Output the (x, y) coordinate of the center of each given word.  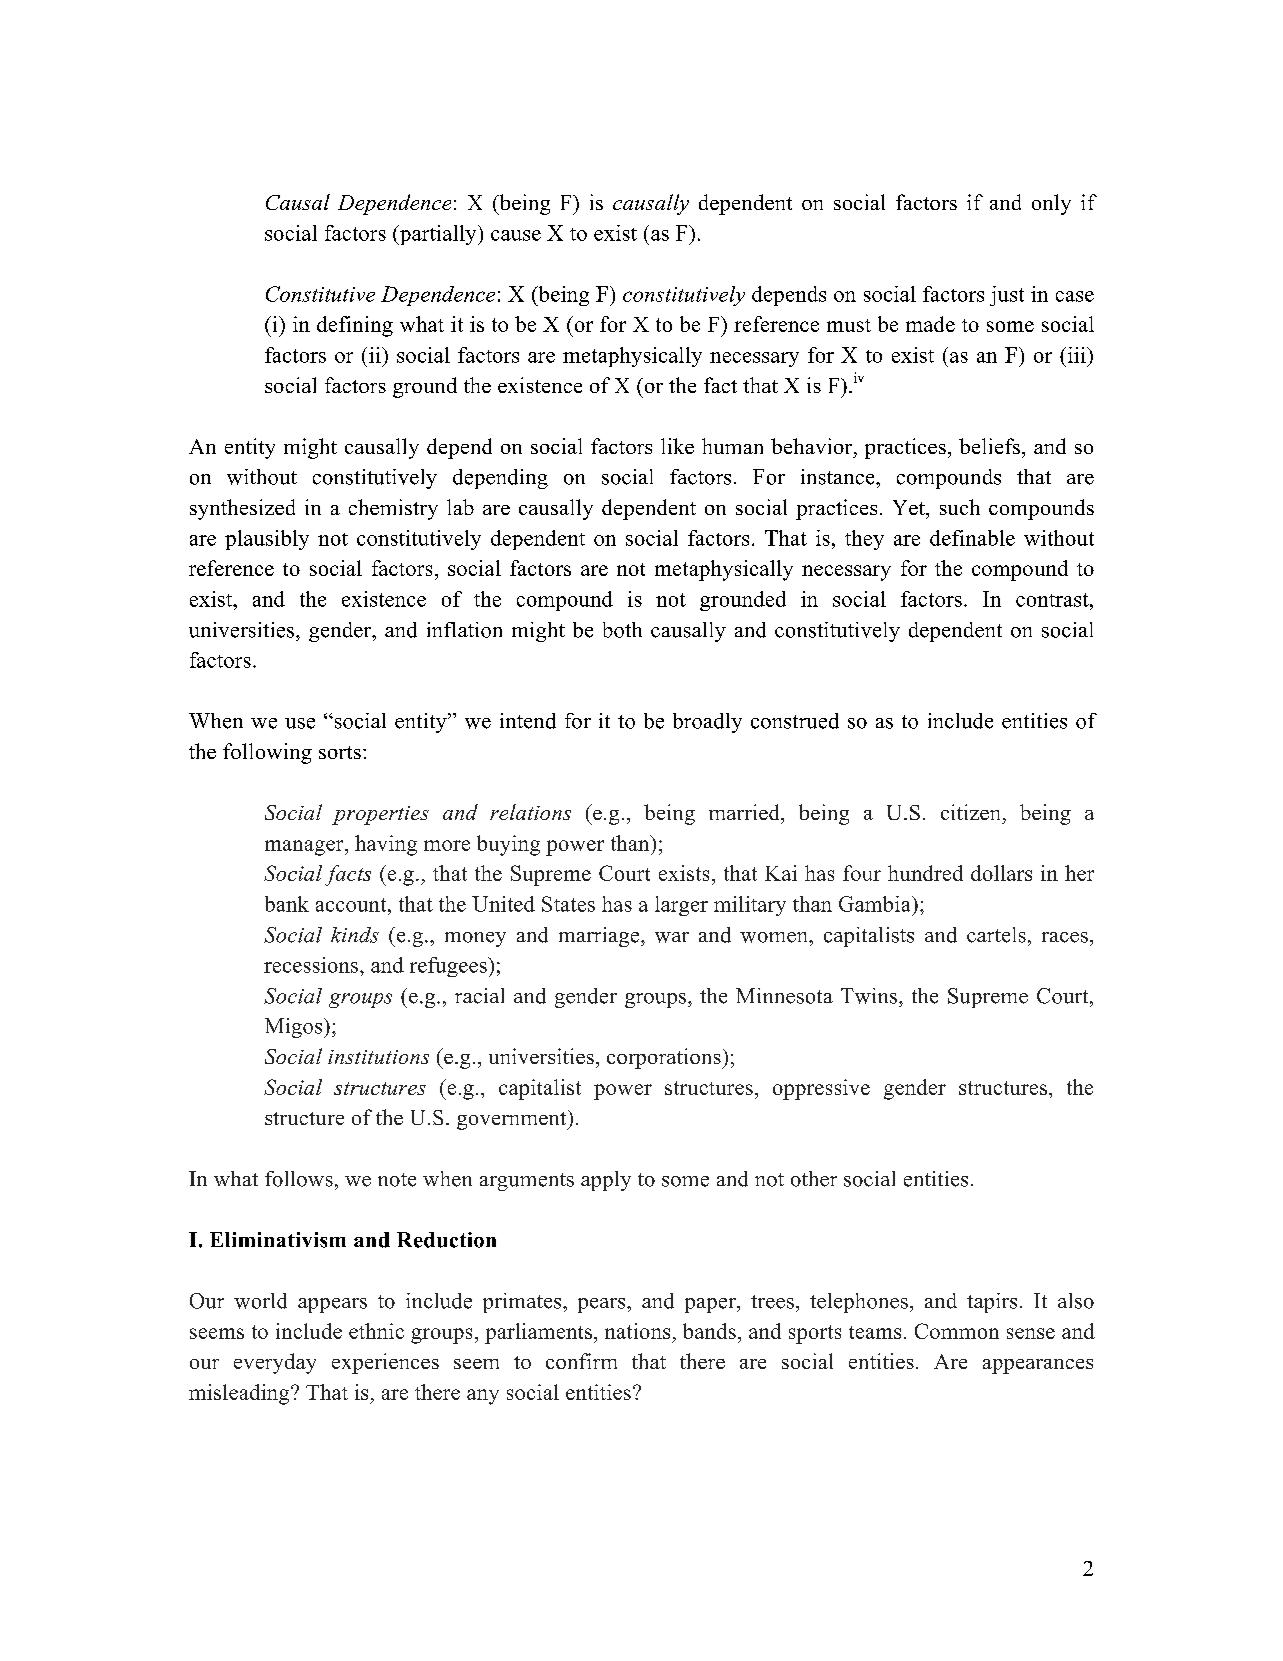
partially (438, 235)
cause (516, 235)
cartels (996, 935)
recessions (311, 965)
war (672, 937)
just (1007, 296)
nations (637, 1331)
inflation (464, 630)
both (622, 630)
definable (972, 538)
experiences (385, 1363)
